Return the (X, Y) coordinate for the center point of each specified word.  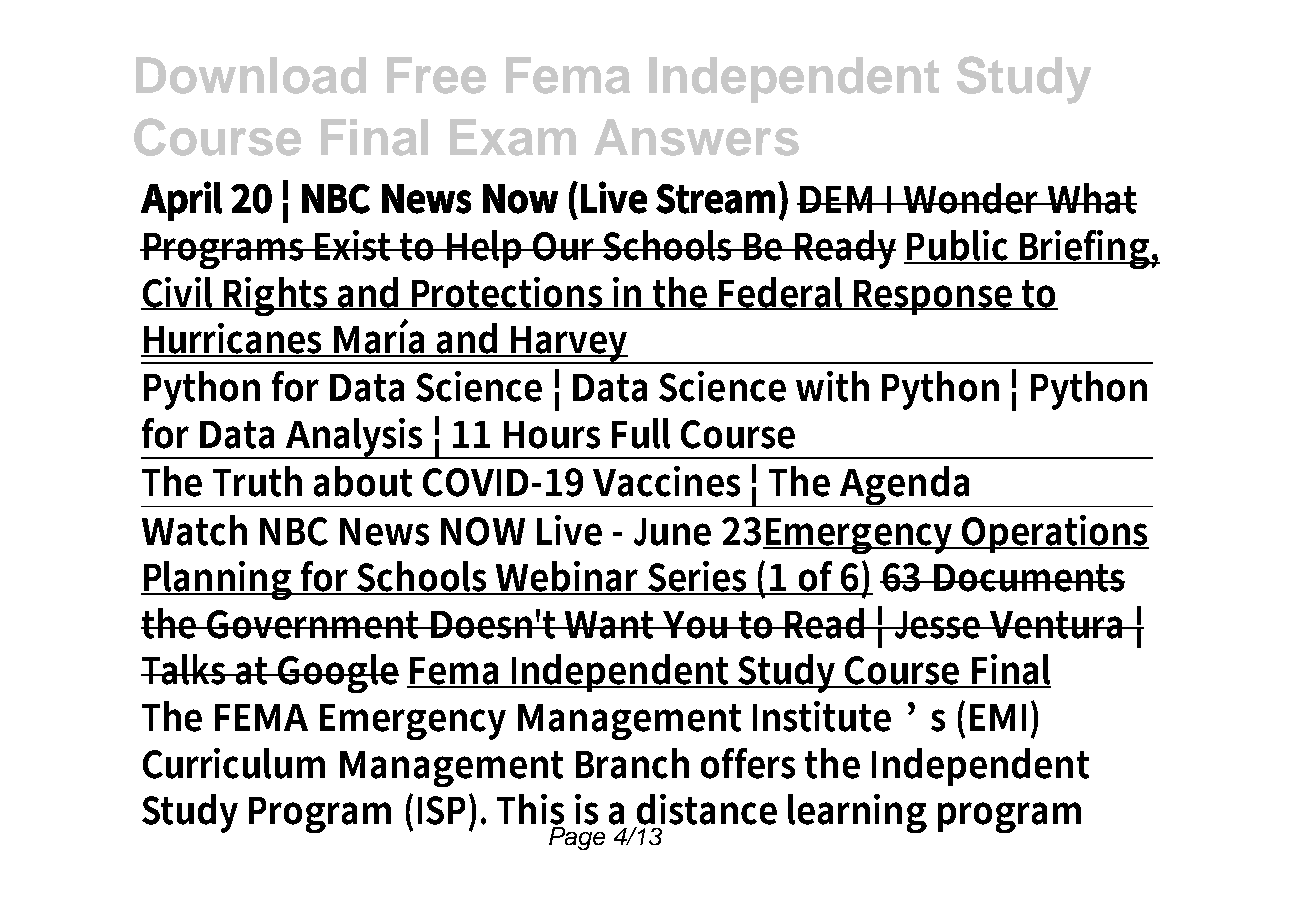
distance (707, 809)
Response (934, 297)
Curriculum (234, 763)
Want (611, 625)
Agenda (905, 486)
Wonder (972, 198)
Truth (257, 481)
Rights (277, 296)
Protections (508, 293)
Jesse (938, 625)
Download (251, 75)
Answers (696, 137)
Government (314, 624)
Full (641, 433)
